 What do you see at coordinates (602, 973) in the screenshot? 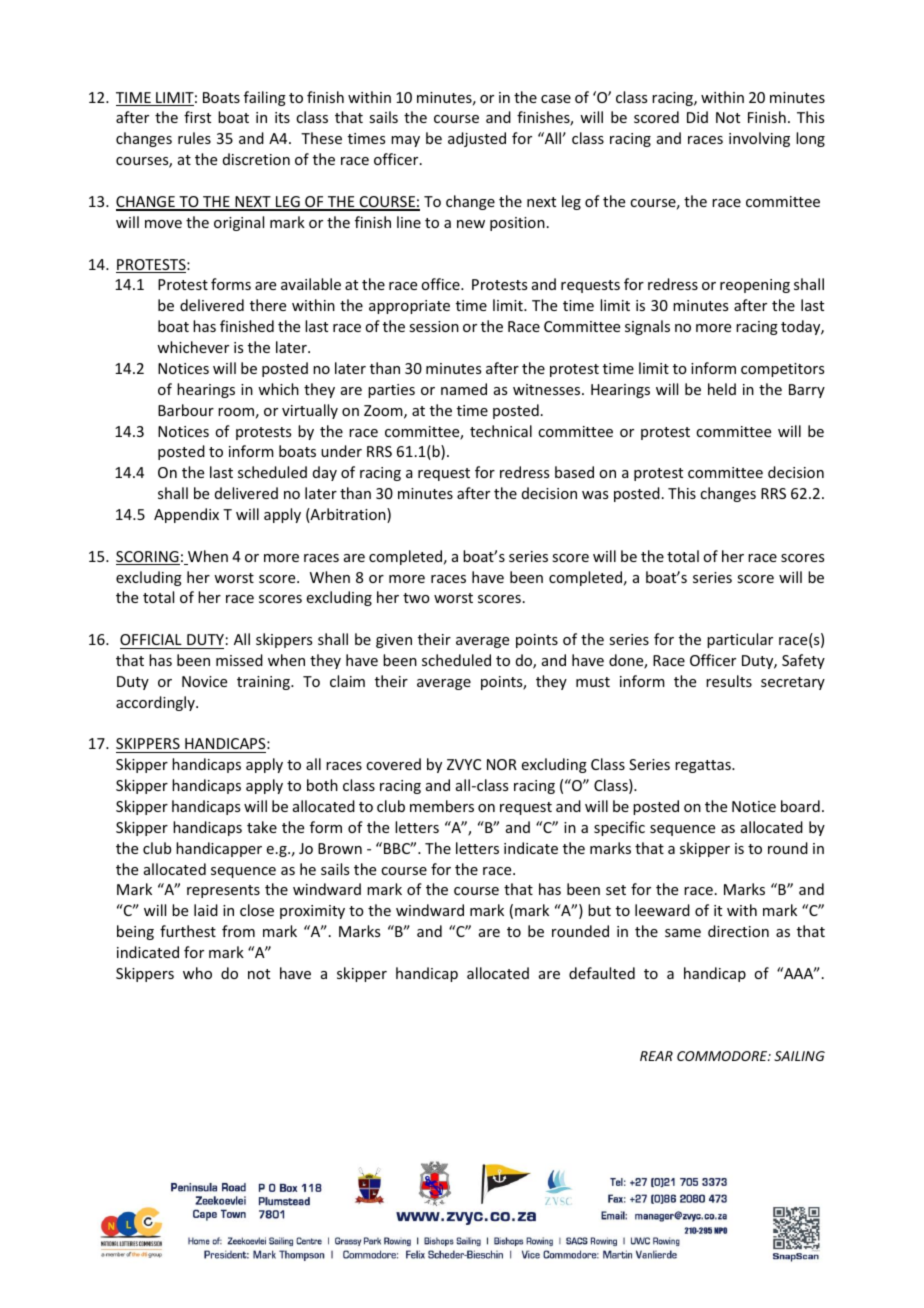
I see `defaulted` at bounding box center [602, 973].
